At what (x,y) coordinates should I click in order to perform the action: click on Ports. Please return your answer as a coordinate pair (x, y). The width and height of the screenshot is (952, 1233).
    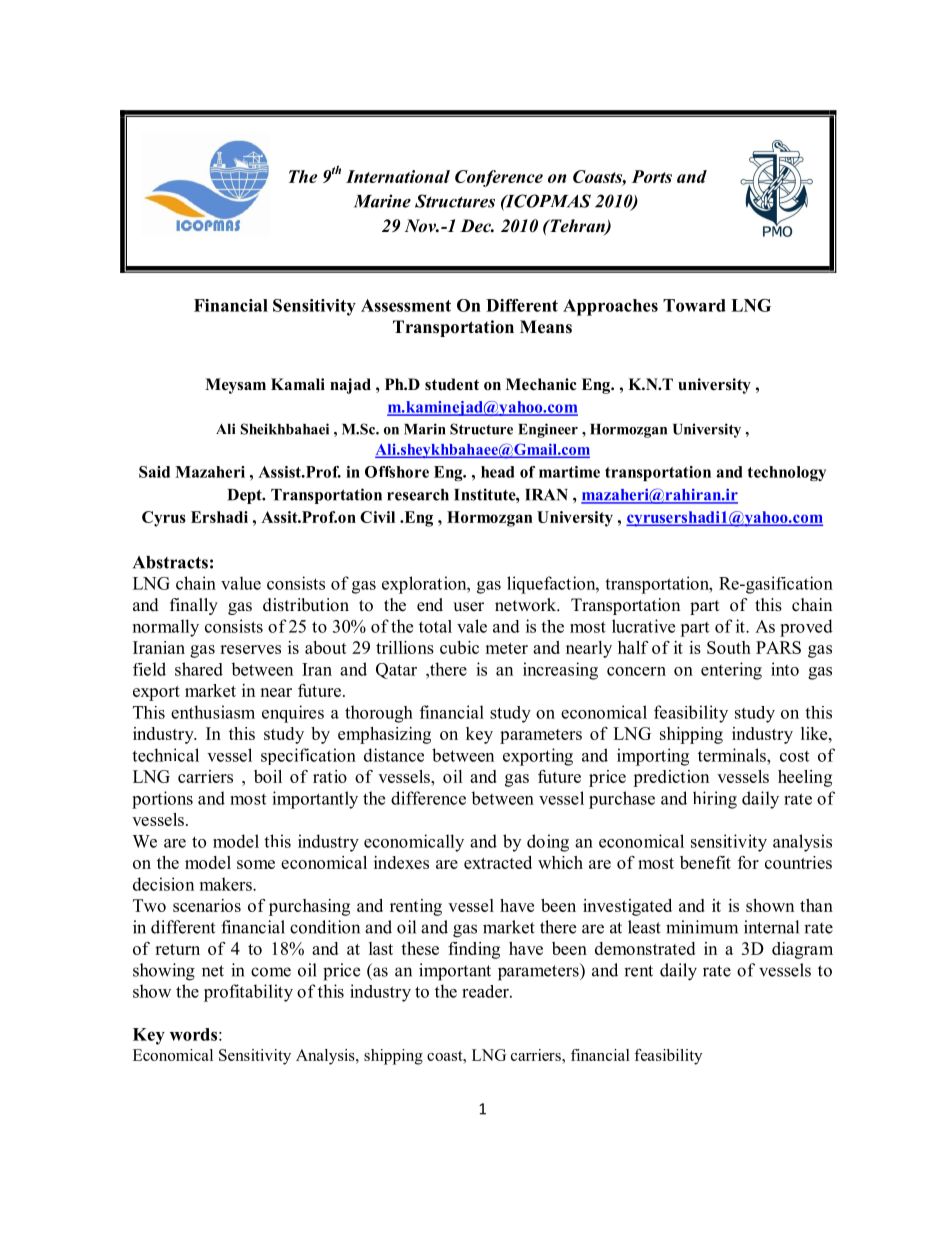
    Looking at the image, I should click on (652, 176).
